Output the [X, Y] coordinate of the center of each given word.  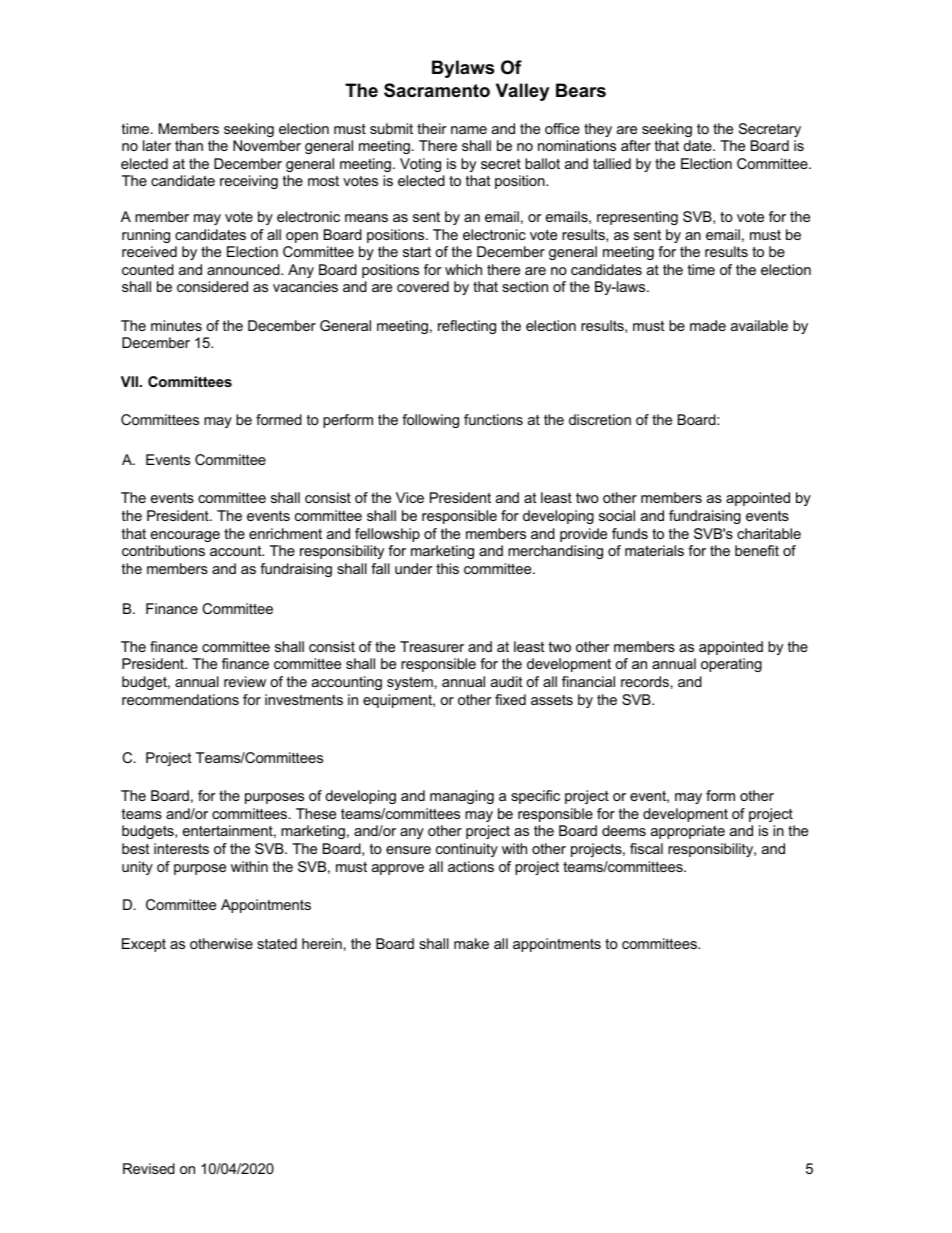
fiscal [646, 848]
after [636, 145]
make [471, 943]
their [432, 128]
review [245, 681]
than [189, 145]
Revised [149, 1168]
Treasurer [432, 646]
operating [731, 665]
